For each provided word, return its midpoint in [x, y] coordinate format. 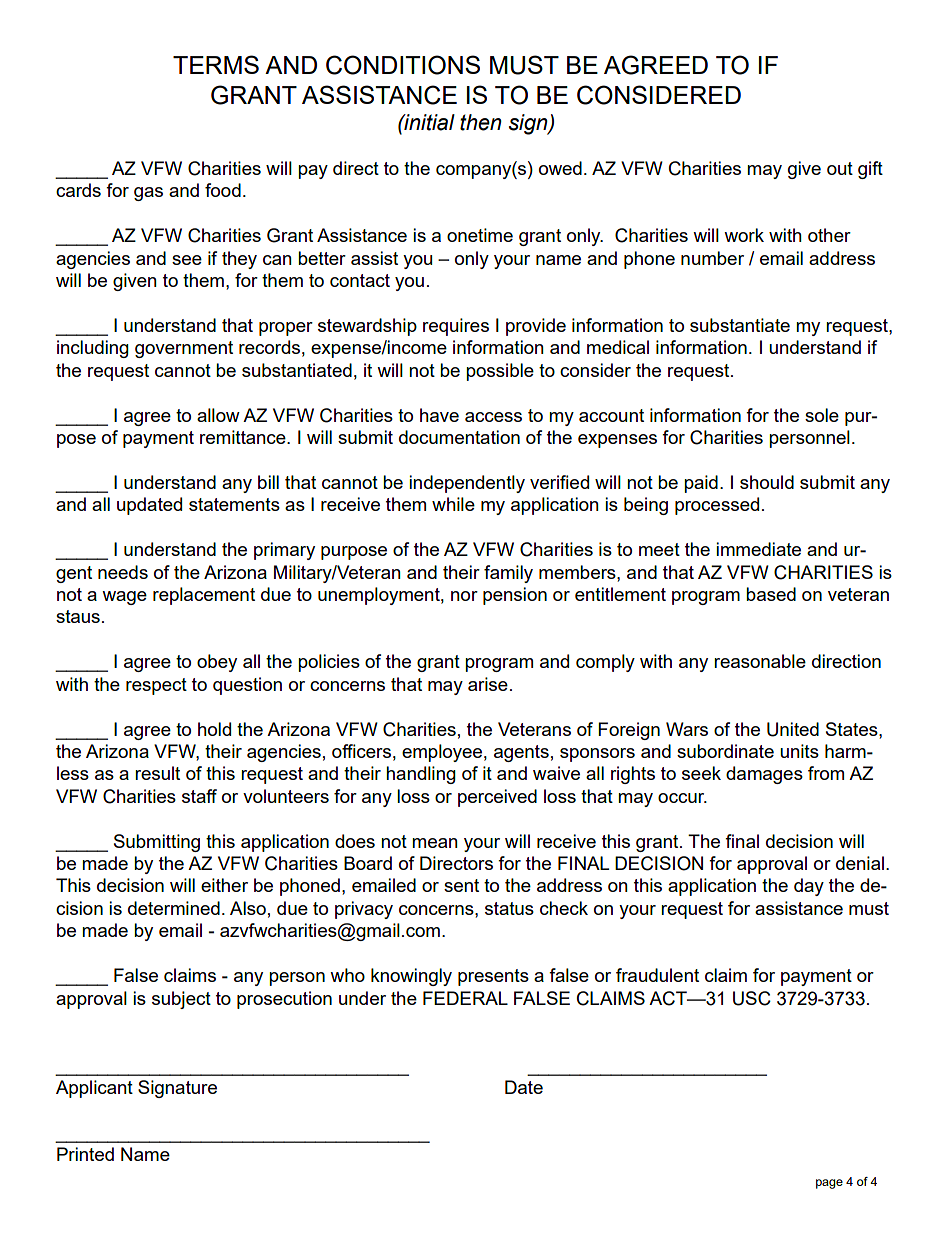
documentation [459, 437]
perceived [497, 798]
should [767, 482]
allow [218, 415]
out [840, 168]
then [481, 122]
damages [764, 775]
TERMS [216, 64]
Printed [85, 1154]
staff [199, 796]
